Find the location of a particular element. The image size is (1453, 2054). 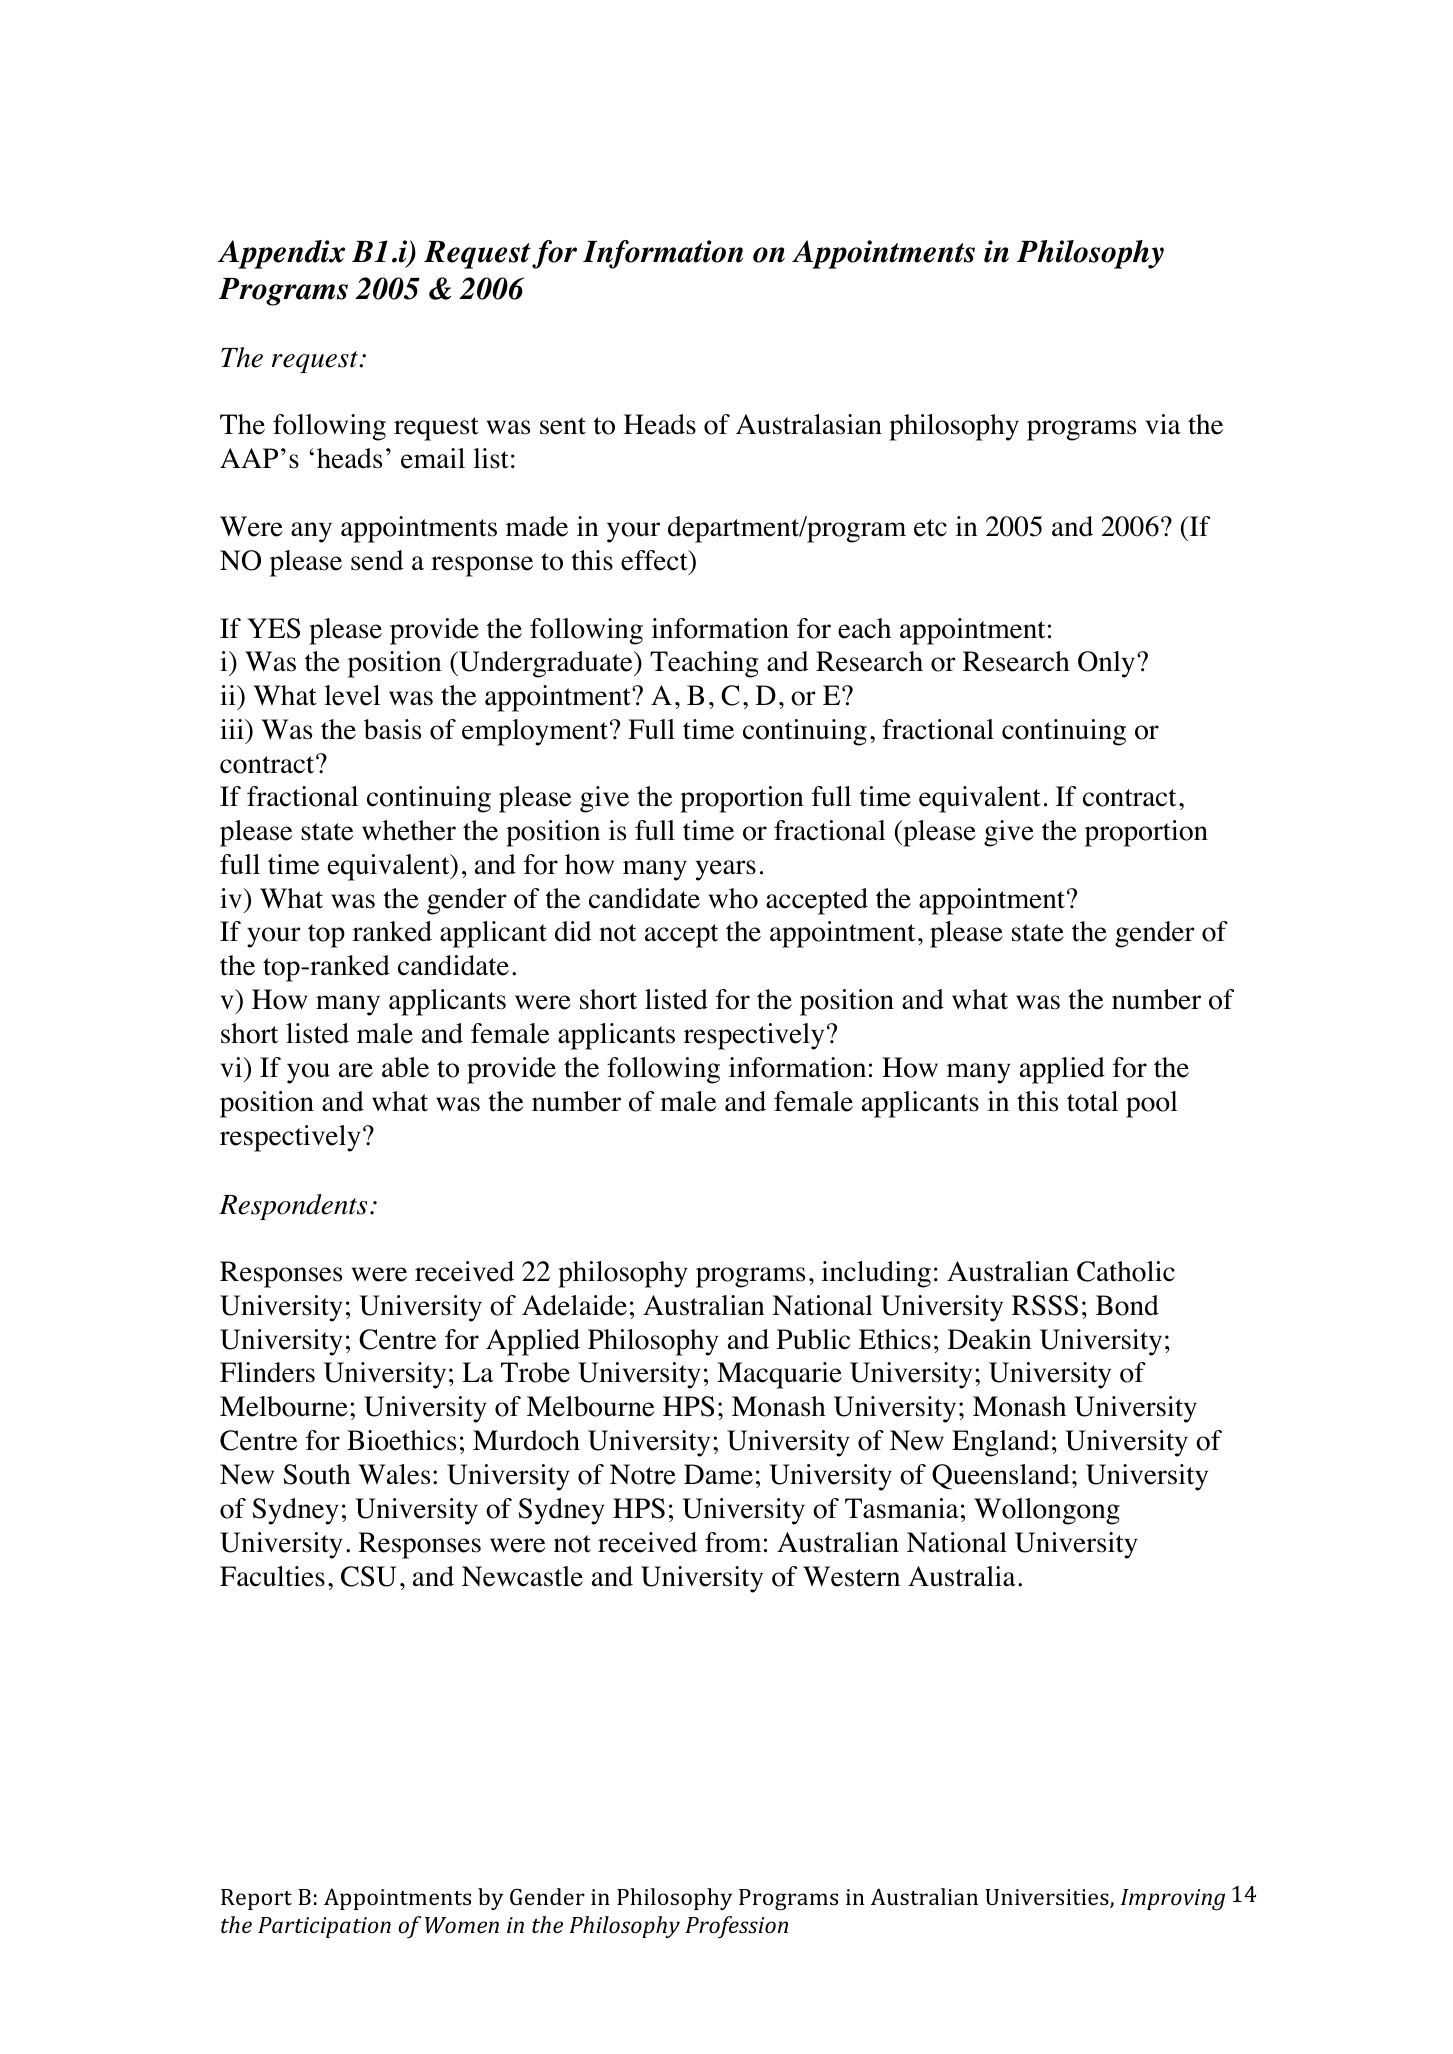

Profession is located at coordinates (736, 1927).
